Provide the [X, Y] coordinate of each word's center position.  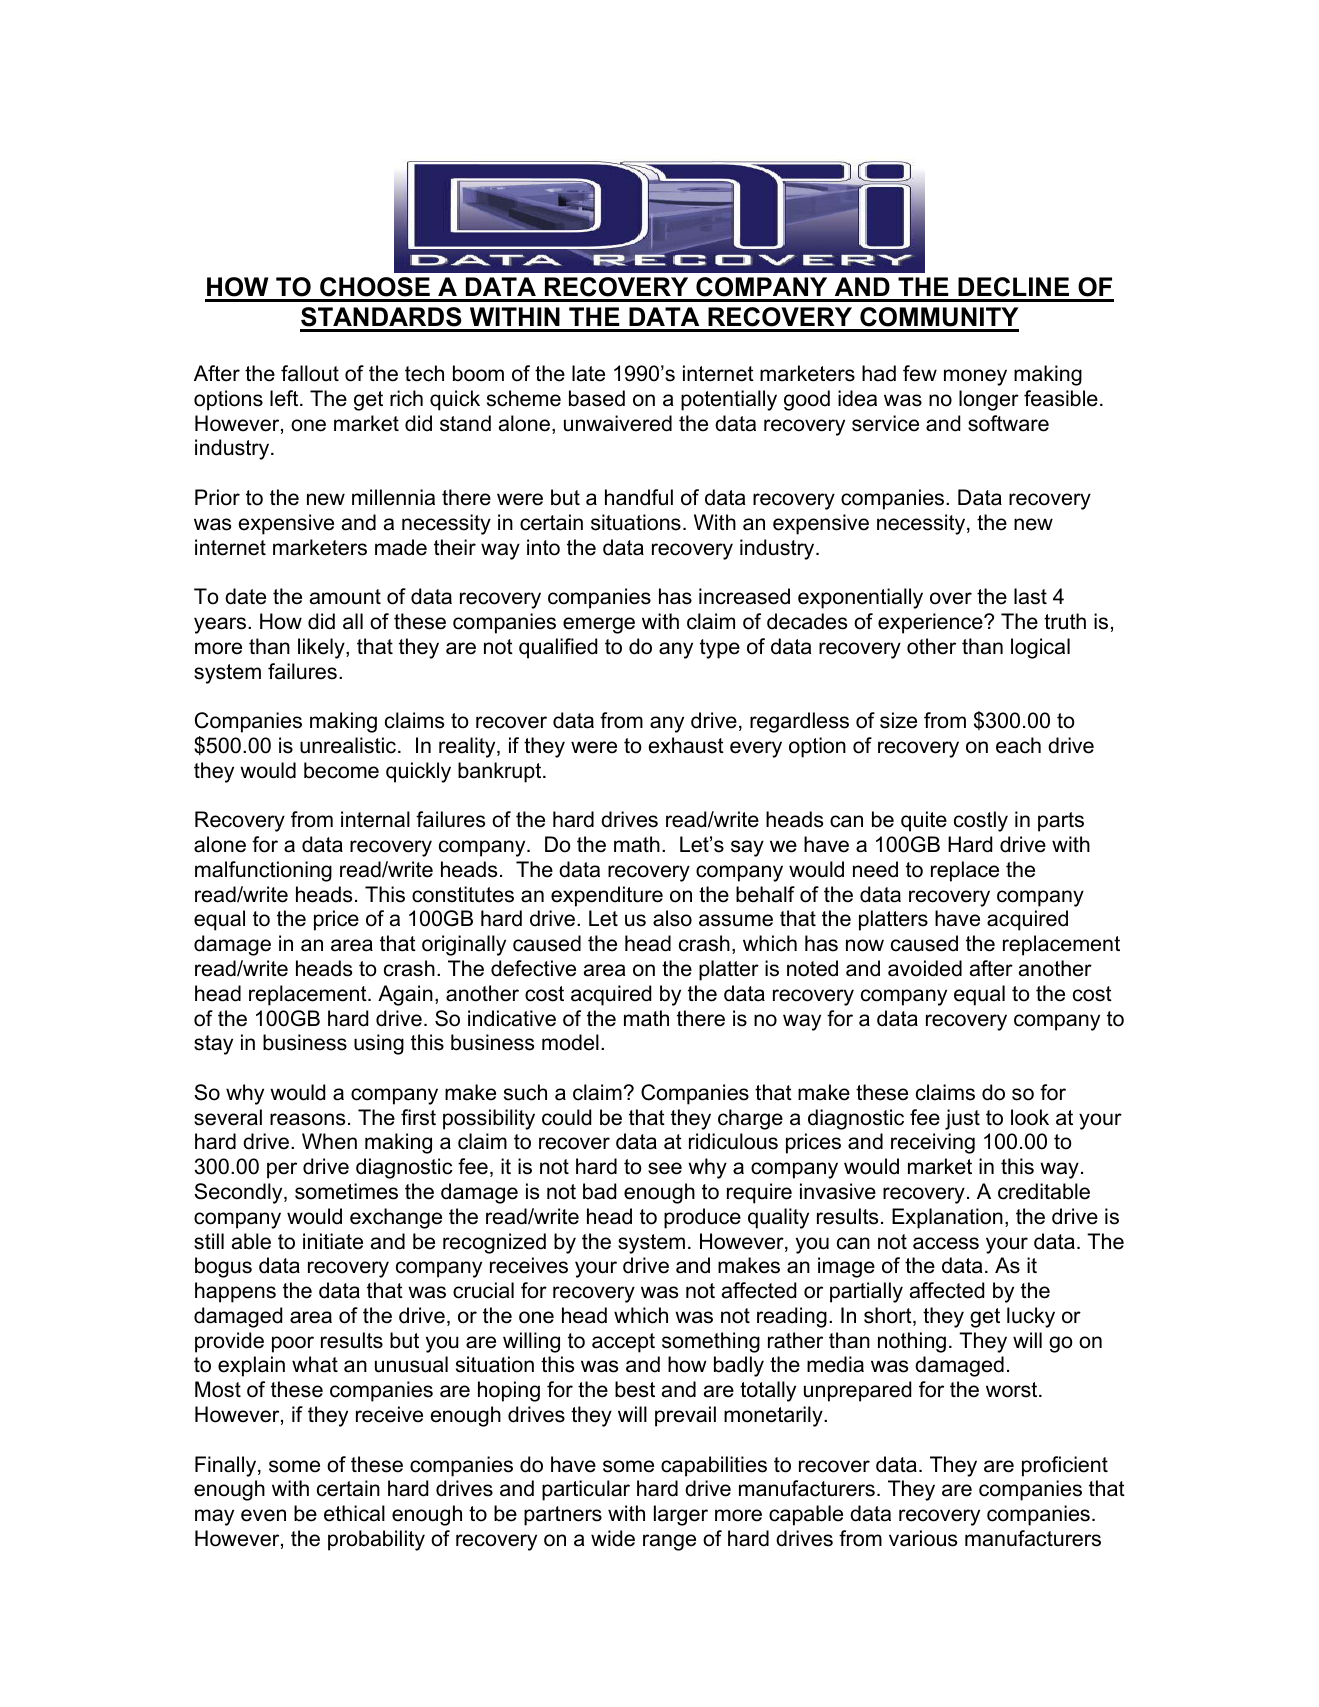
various [923, 1538]
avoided [925, 968]
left [285, 398]
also [672, 918]
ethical [354, 1513]
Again [405, 995]
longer [989, 400]
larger [681, 1515]
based [597, 398]
